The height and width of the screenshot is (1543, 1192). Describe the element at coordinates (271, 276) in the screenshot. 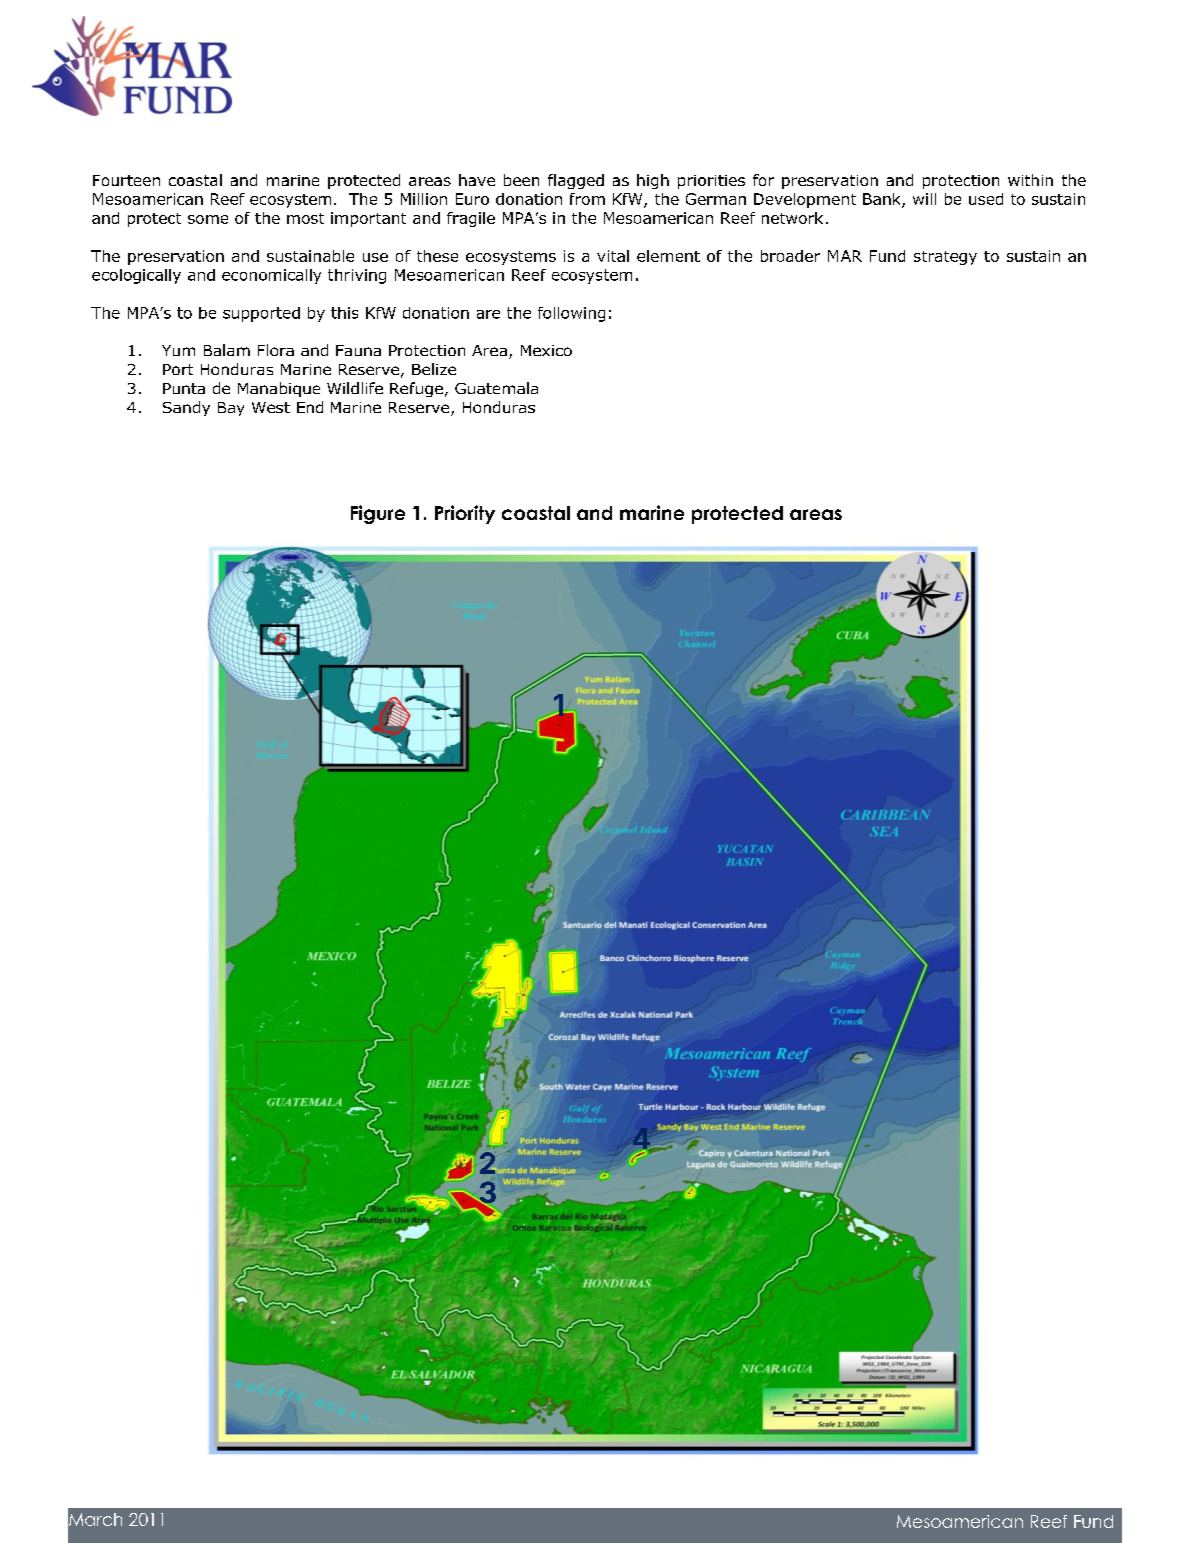

I see `economically` at that location.
